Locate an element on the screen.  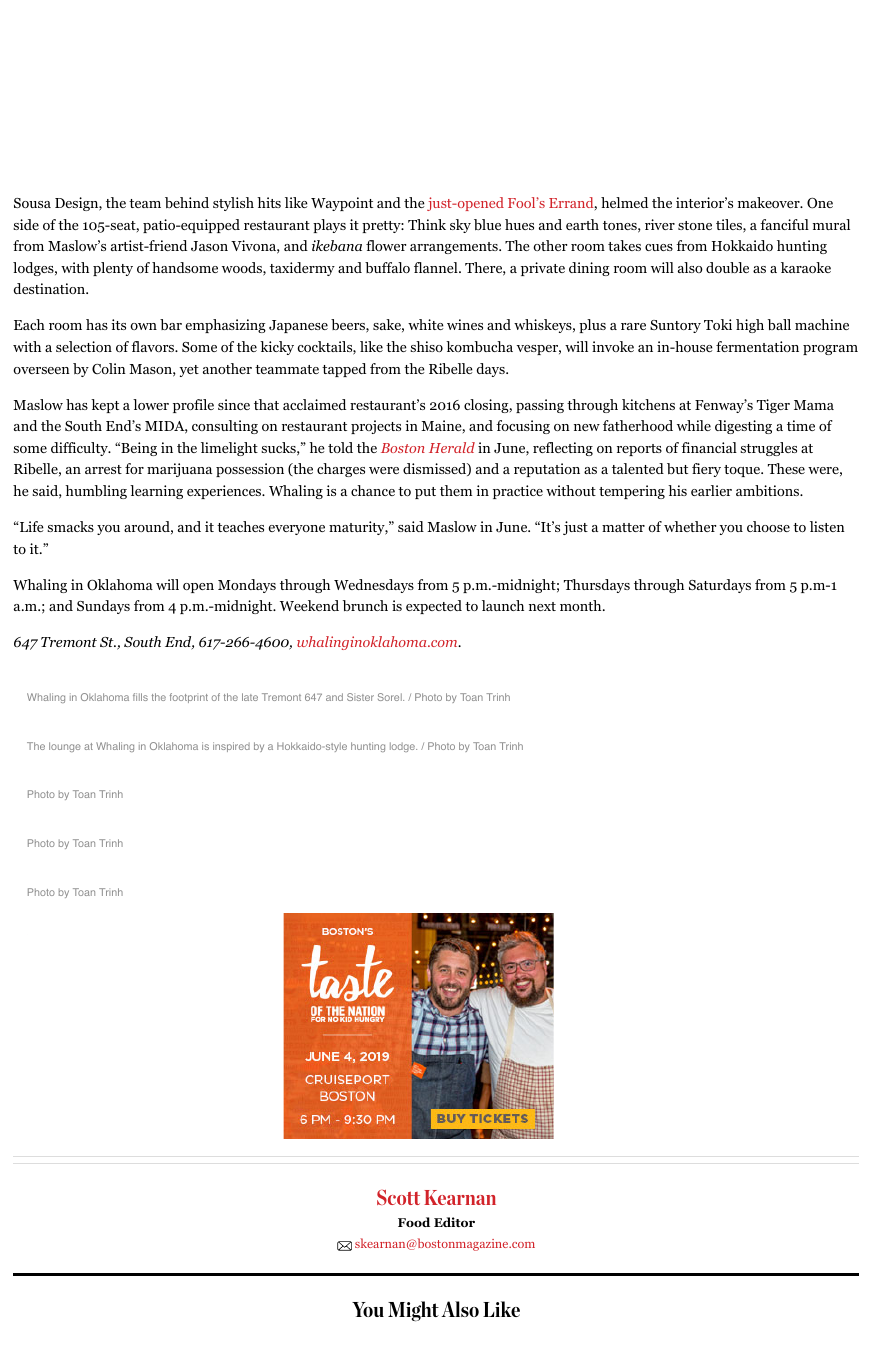
Sister is located at coordinates (360, 697).
